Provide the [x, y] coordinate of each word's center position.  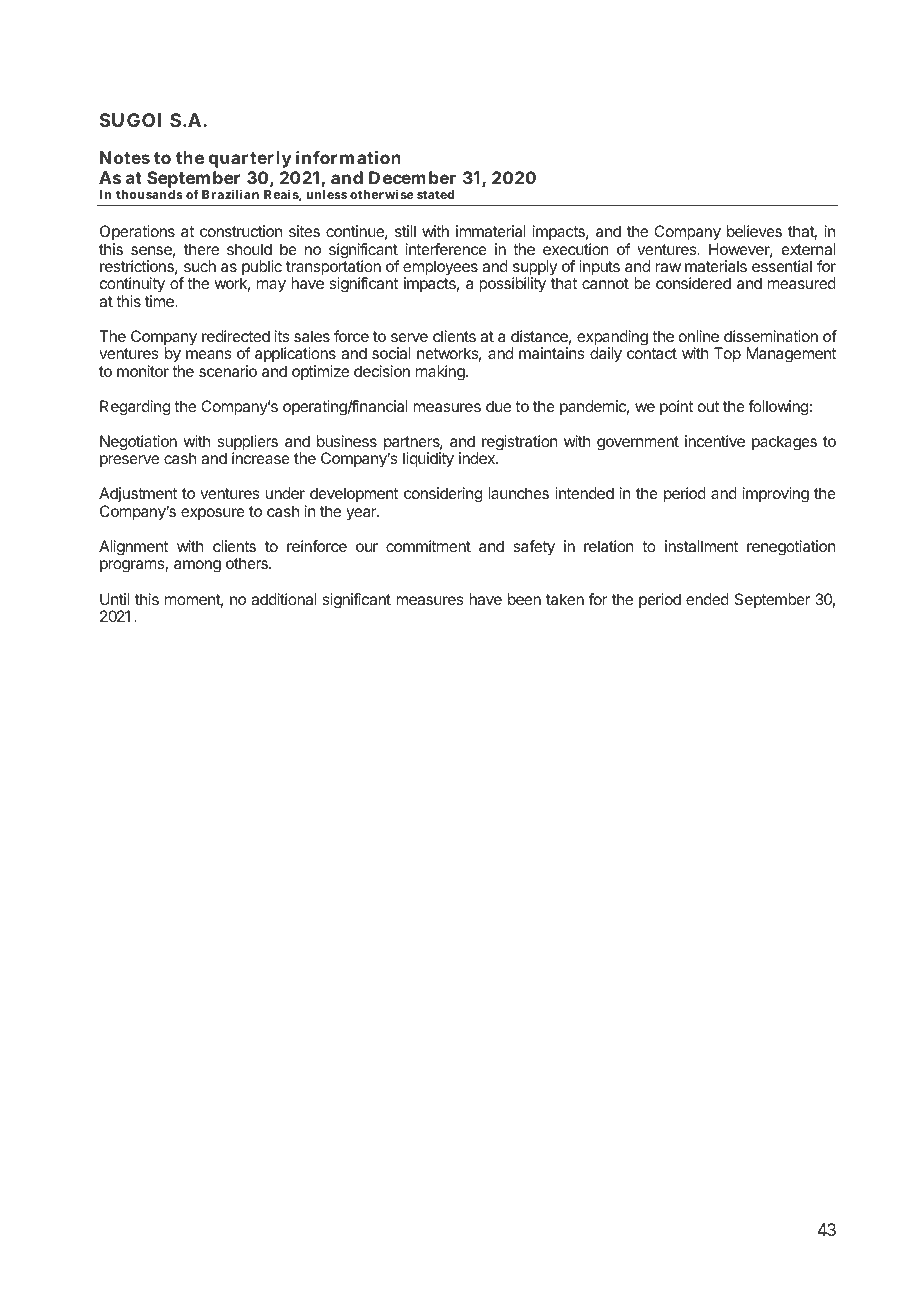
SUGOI [130, 120]
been [524, 599]
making [441, 373]
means [208, 354]
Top [727, 354]
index [478, 458]
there [201, 249]
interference [446, 249]
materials [716, 266]
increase [261, 458]
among [197, 566]
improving [776, 495]
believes [754, 231]
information [348, 157]
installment [701, 546]
